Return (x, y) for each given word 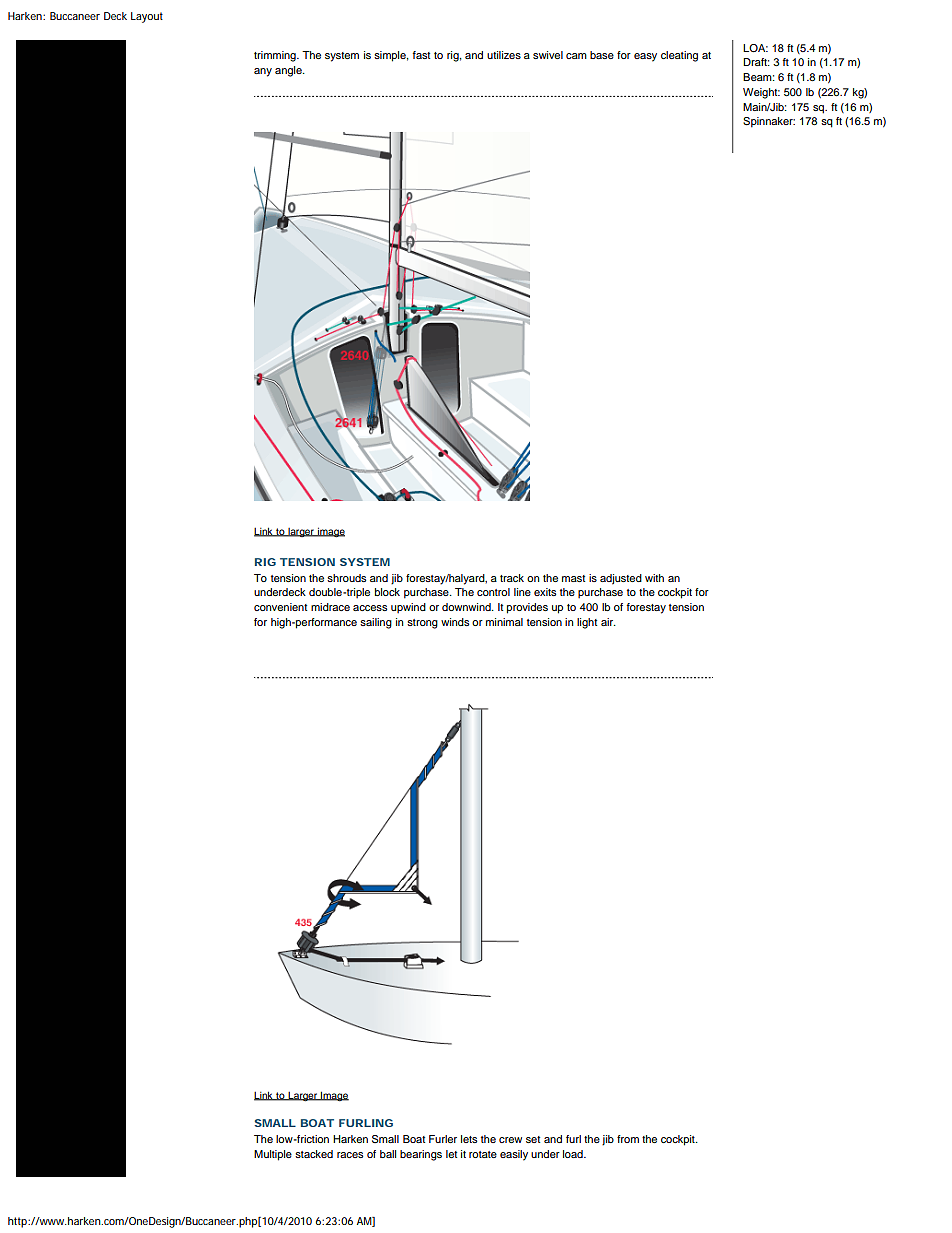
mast (573, 578)
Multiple (273, 1155)
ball (388, 1154)
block (387, 592)
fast (421, 55)
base (602, 55)
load (574, 1154)
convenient (280, 607)
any (263, 72)
